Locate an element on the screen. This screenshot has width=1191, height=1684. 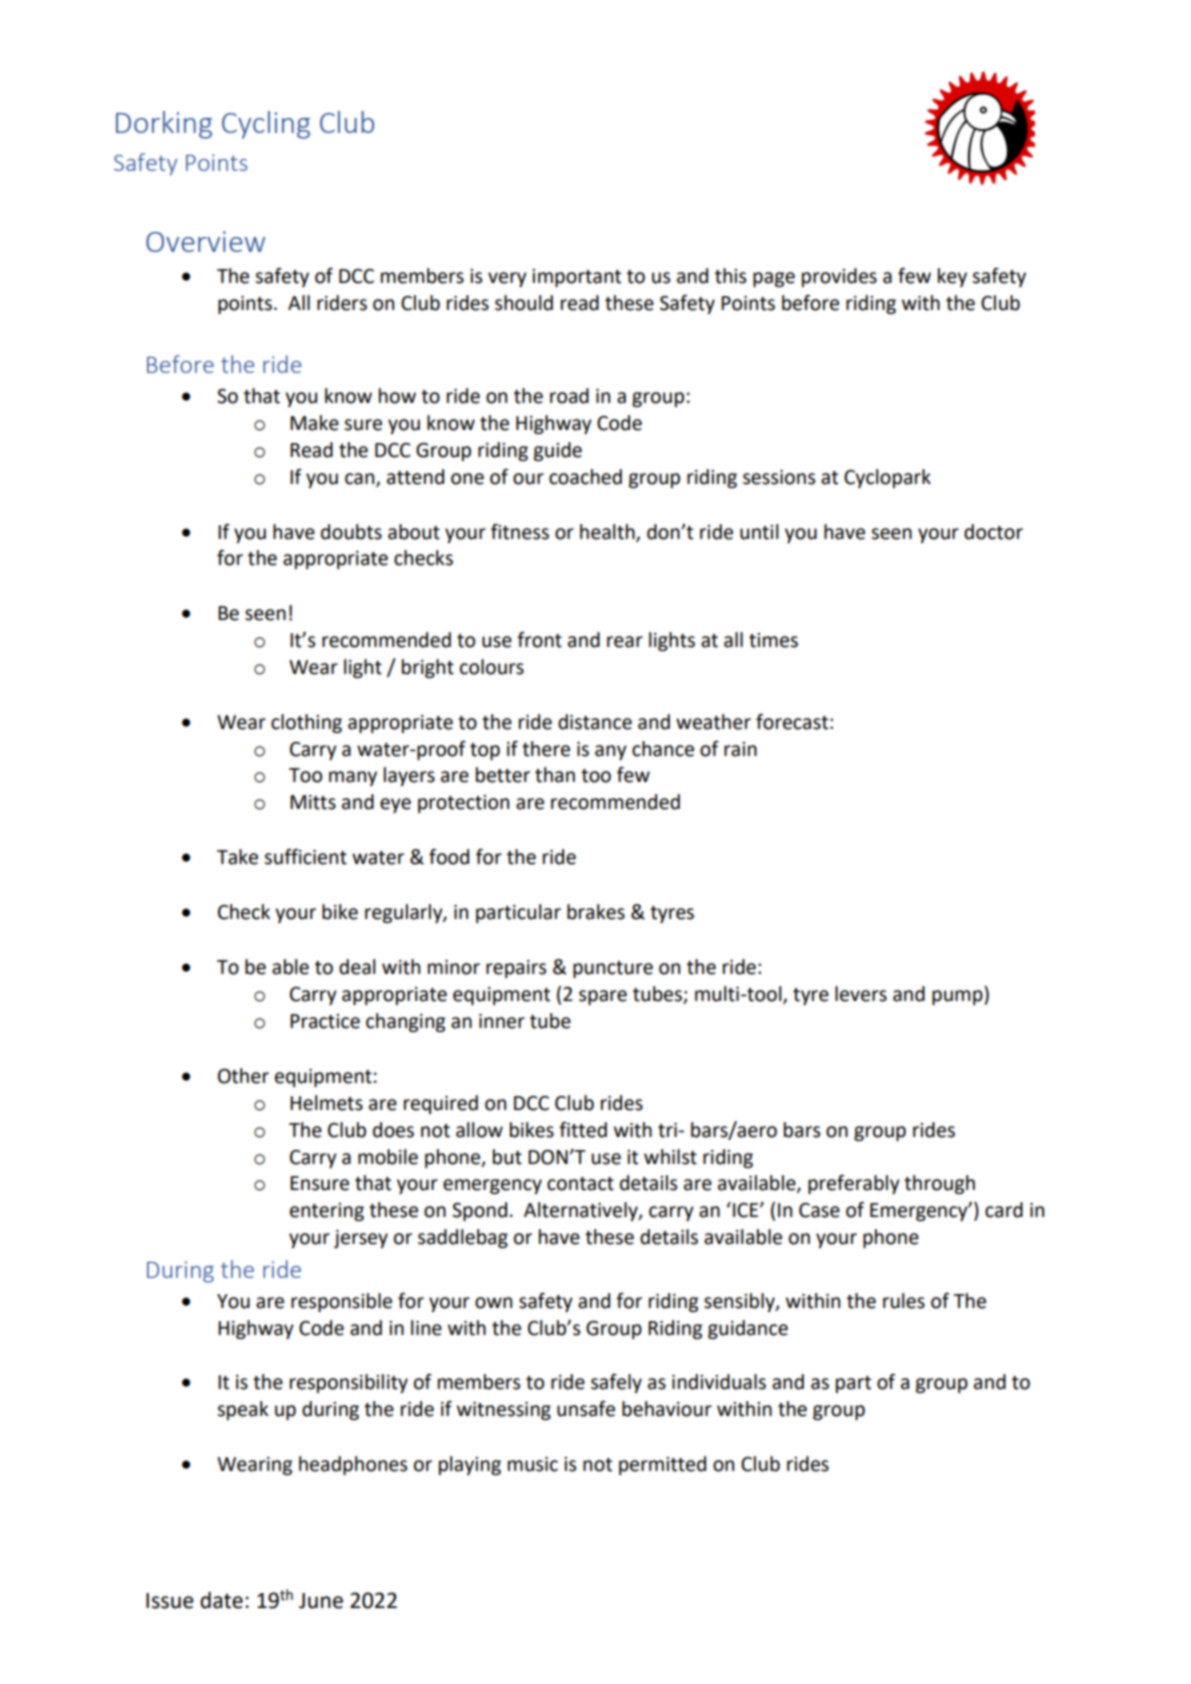
fitted is located at coordinates (583, 1130).
